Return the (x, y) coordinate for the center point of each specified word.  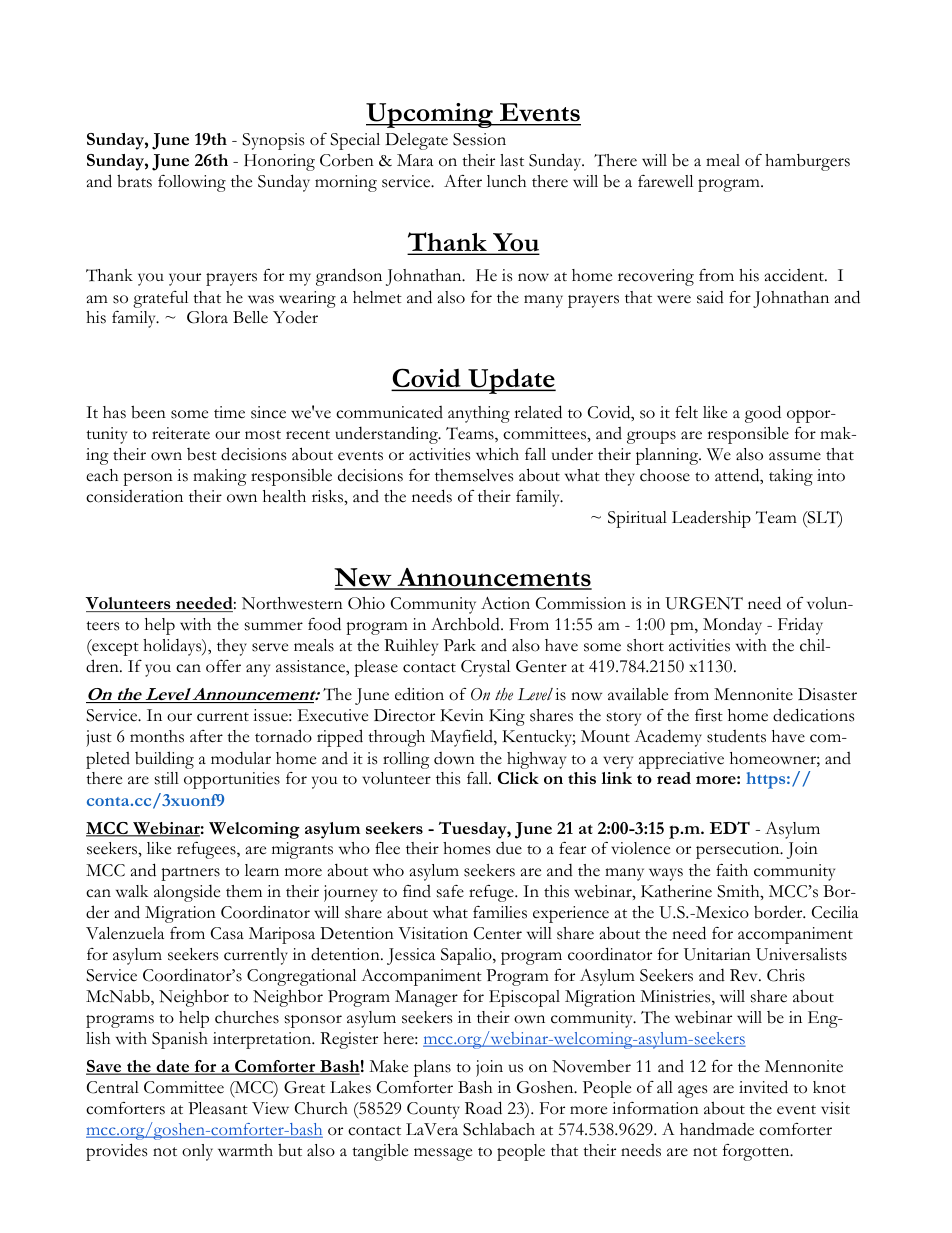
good (763, 414)
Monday (732, 626)
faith (732, 870)
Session (479, 139)
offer (223, 666)
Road (483, 1108)
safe (450, 891)
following (192, 183)
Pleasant (218, 1108)
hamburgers (807, 162)
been (148, 412)
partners (190, 874)
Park (460, 645)
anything (479, 414)
